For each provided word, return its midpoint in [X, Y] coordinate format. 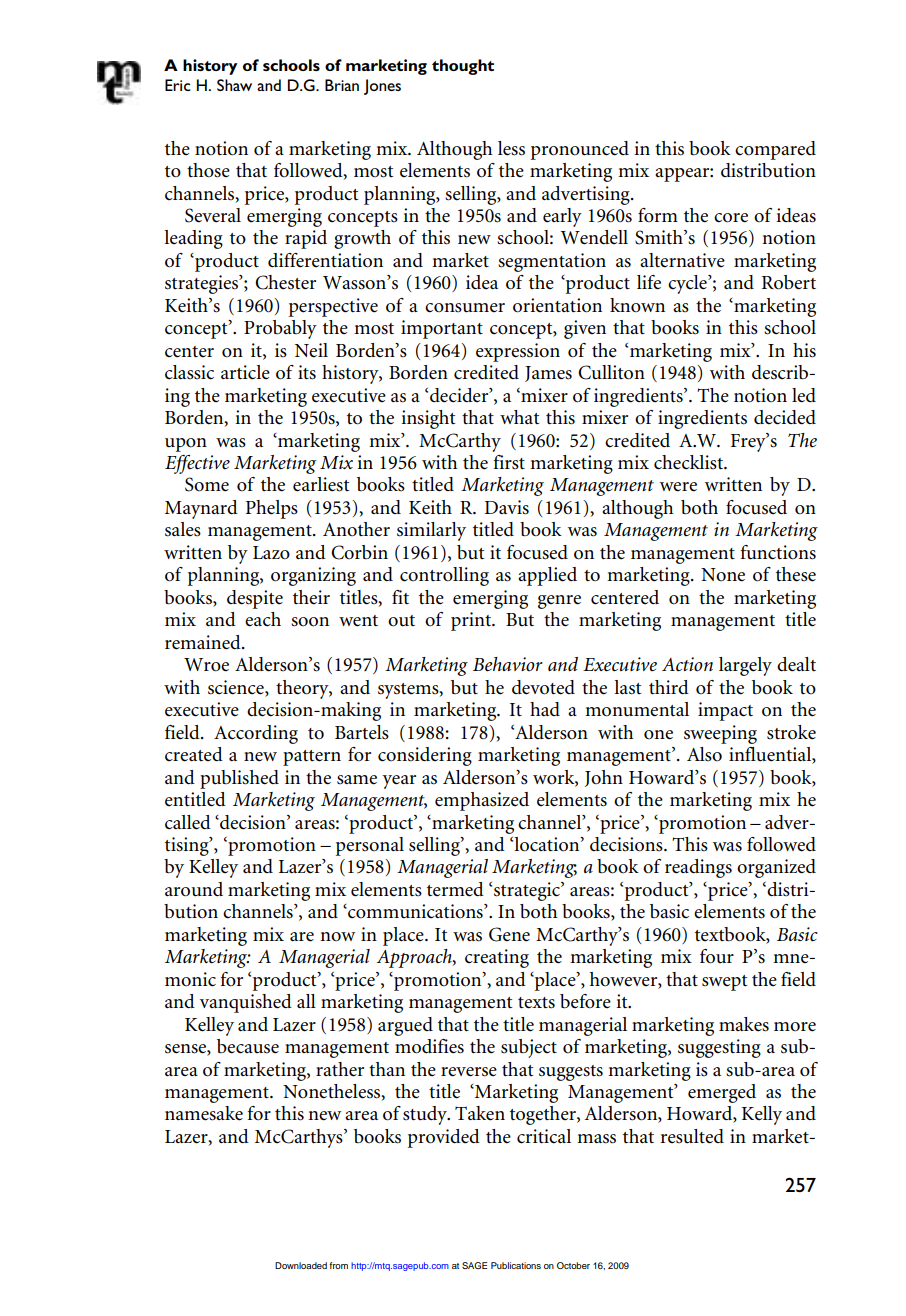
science [237, 687]
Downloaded [301, 1265]
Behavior [508, 664]
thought [463, 67]
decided [785, 417]
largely [745, 666]
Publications [516, 1265]
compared [775, 150]
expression [518, 352]
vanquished [246, 1003]
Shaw [234, 85]
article [245, 372]
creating [497, 958]
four [717, 956]
